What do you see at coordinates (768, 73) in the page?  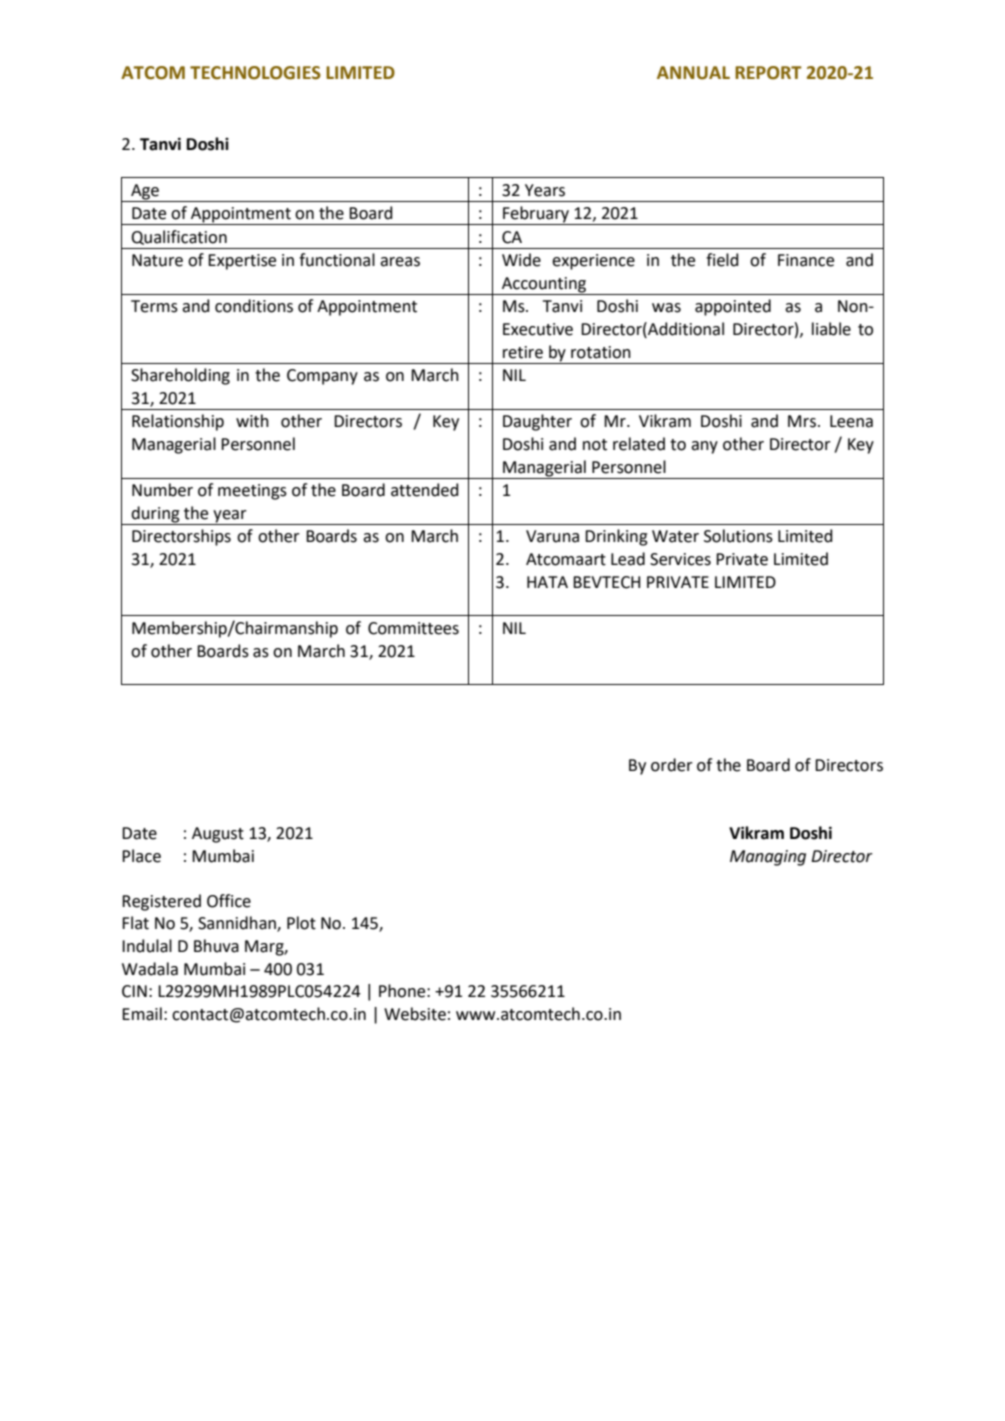 I see `REPORT` at bounding box center [768, 73].
